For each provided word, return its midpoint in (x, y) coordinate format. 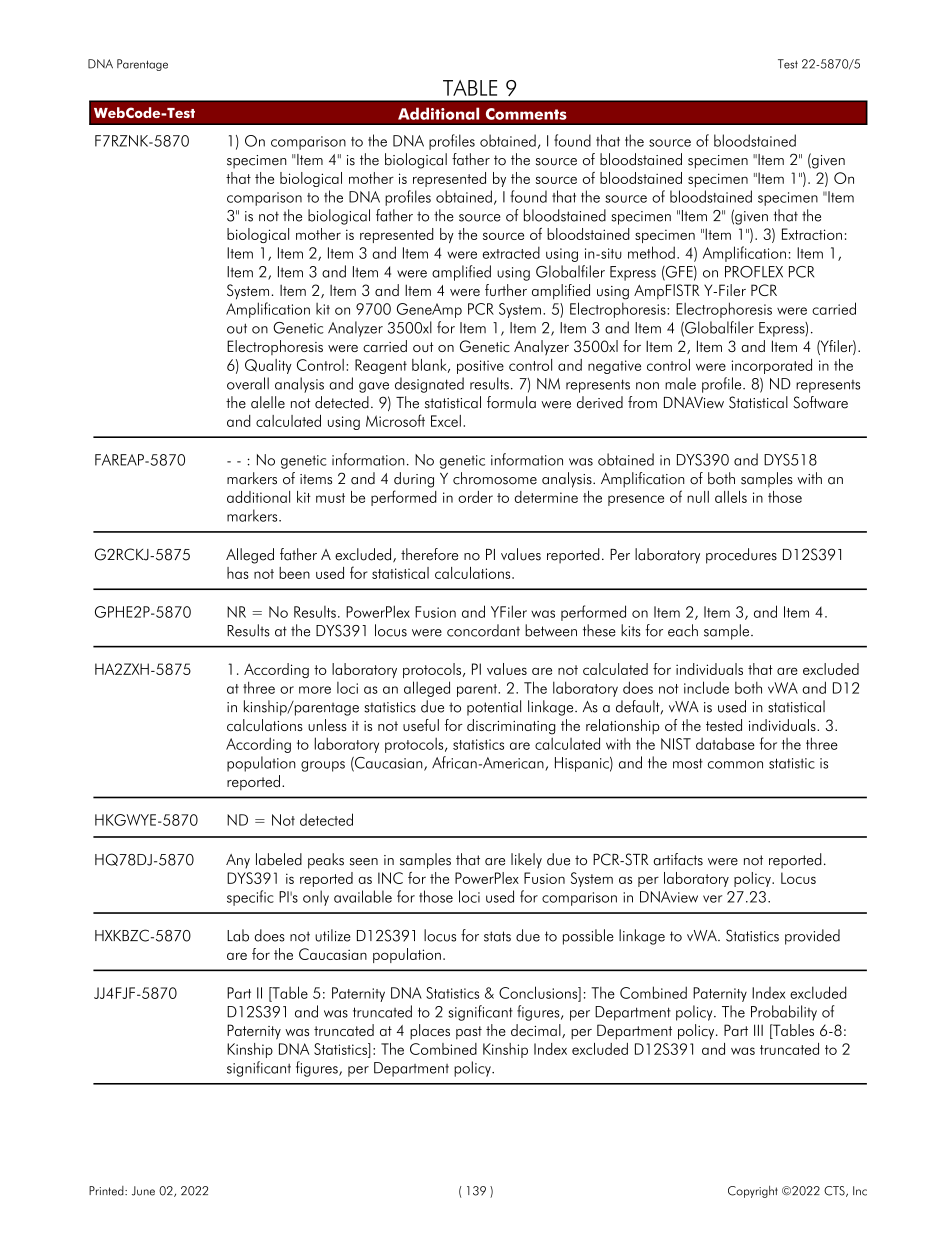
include (706, 687)
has (238, 573)
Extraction (812, 234)
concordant (483, 630)
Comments (526, 114)
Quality (268, 366)
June (143, 1191)
